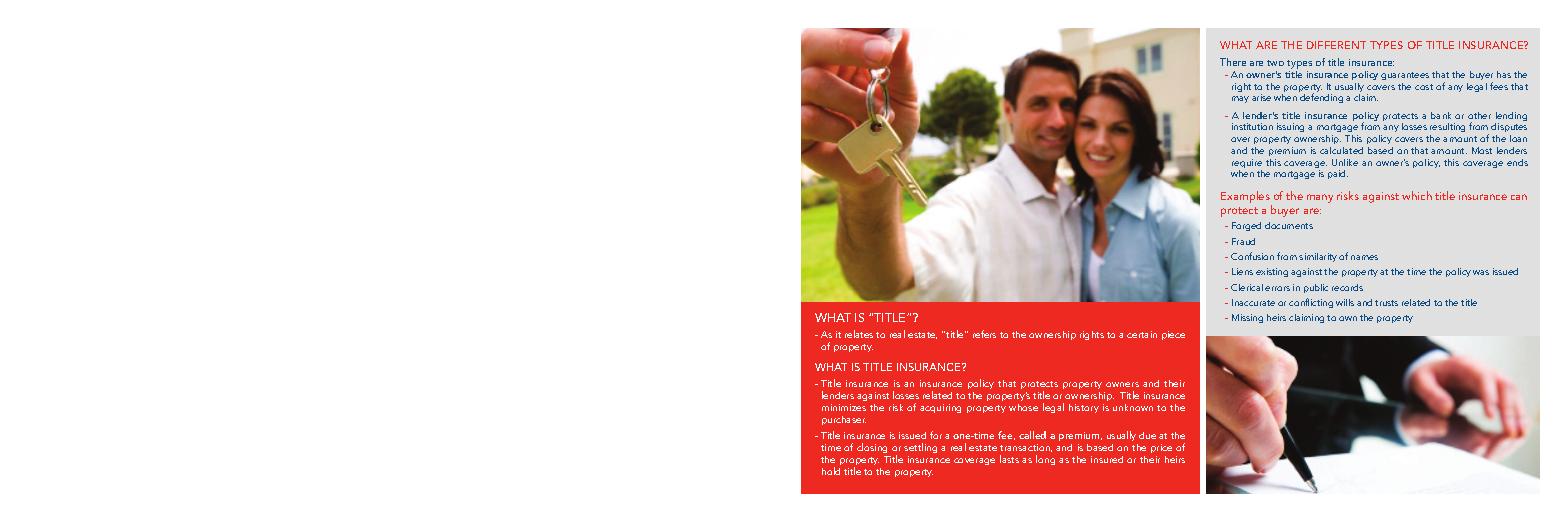 The height and width of the screenshot is (522, 1568). Describe the element at coordinates (1161, 450) in the screenshot. I see `price` at that location.
